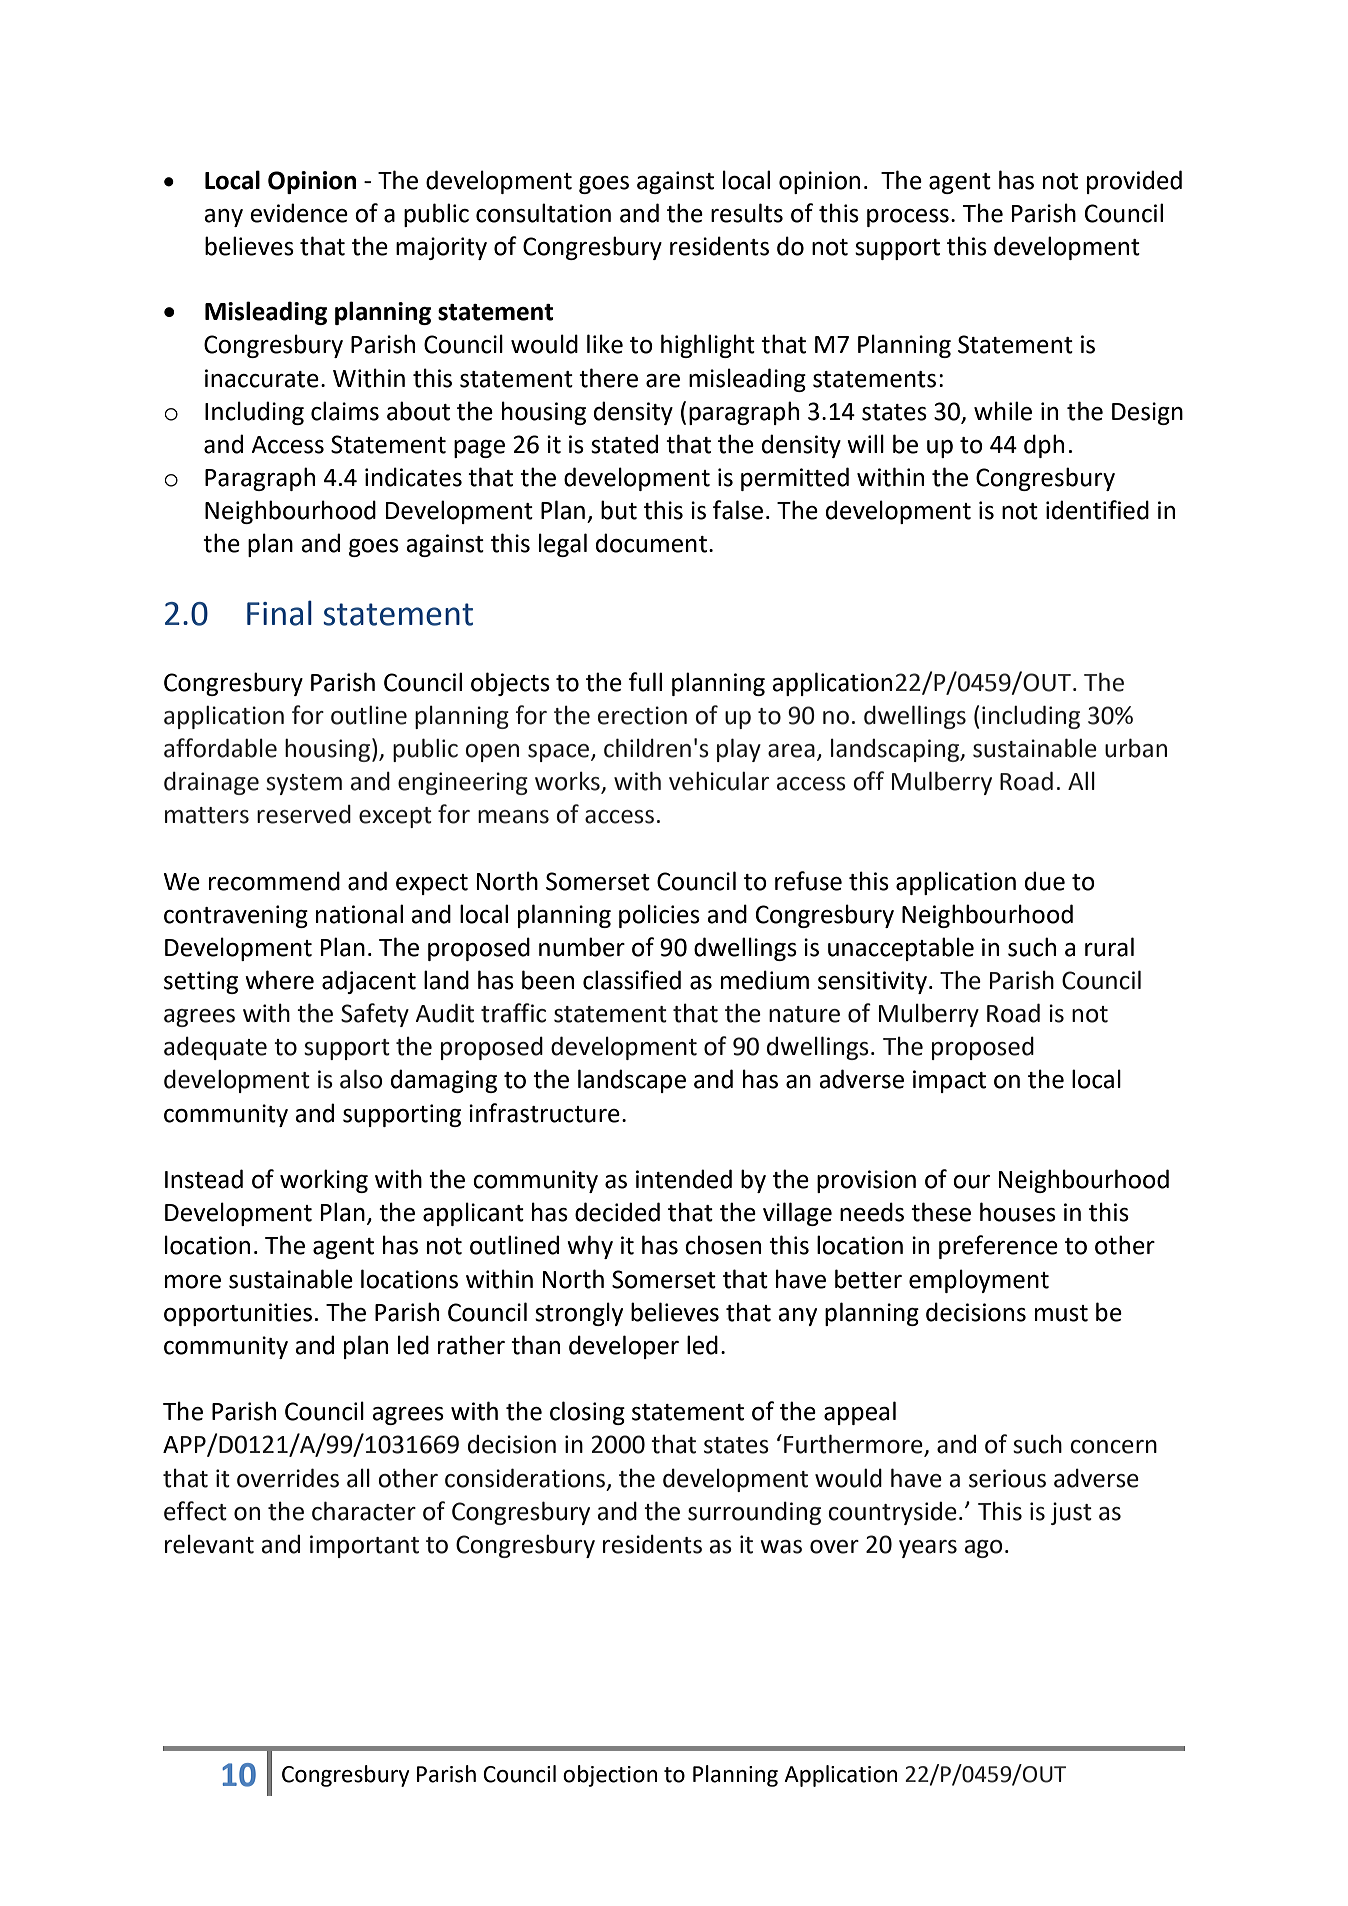  What do you see at coordinates (1136, 748) in the document?
I see `urban` at bounding box center [1136, 748].
